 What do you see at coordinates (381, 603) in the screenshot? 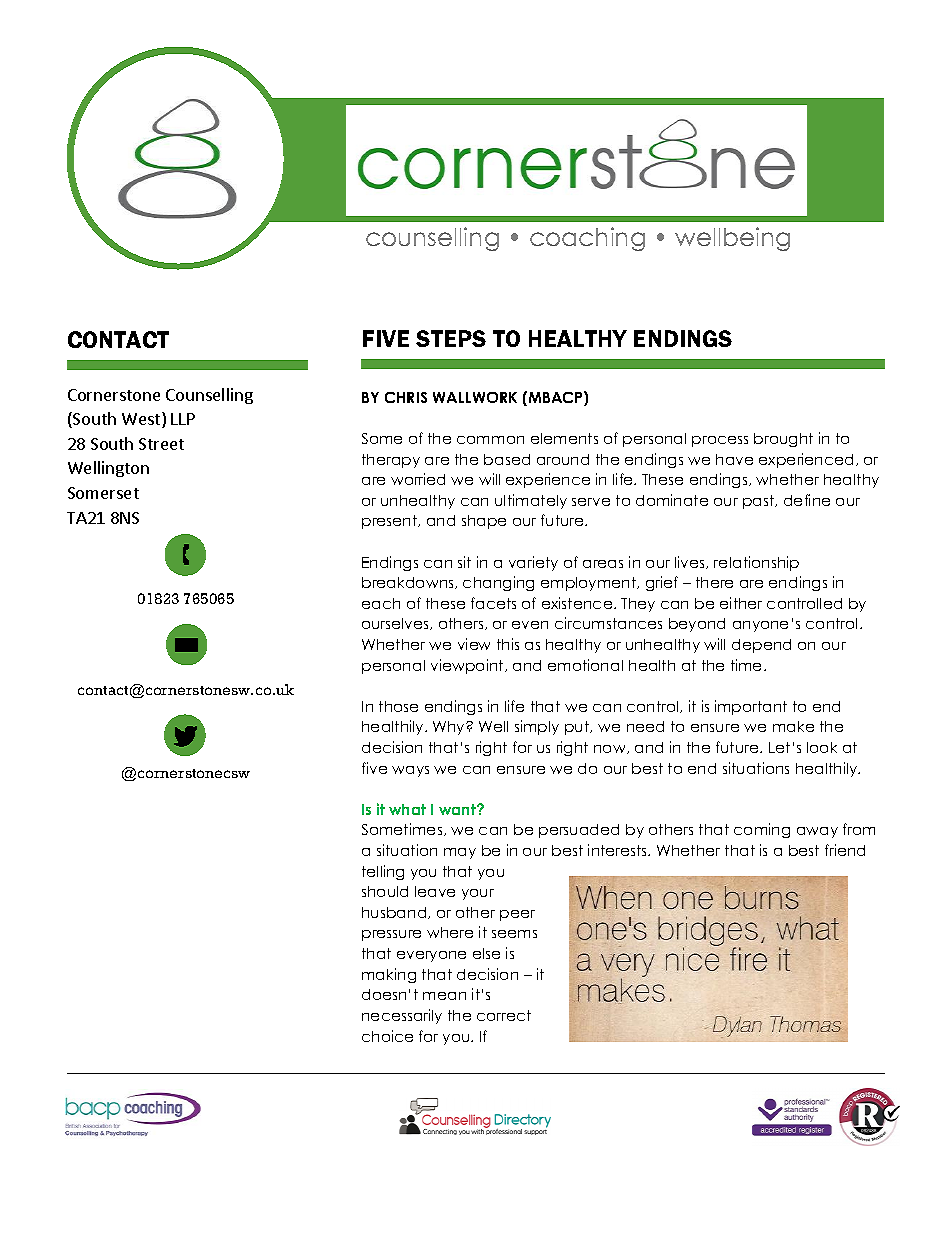
I see `each` at bounding box center [381, 603].
